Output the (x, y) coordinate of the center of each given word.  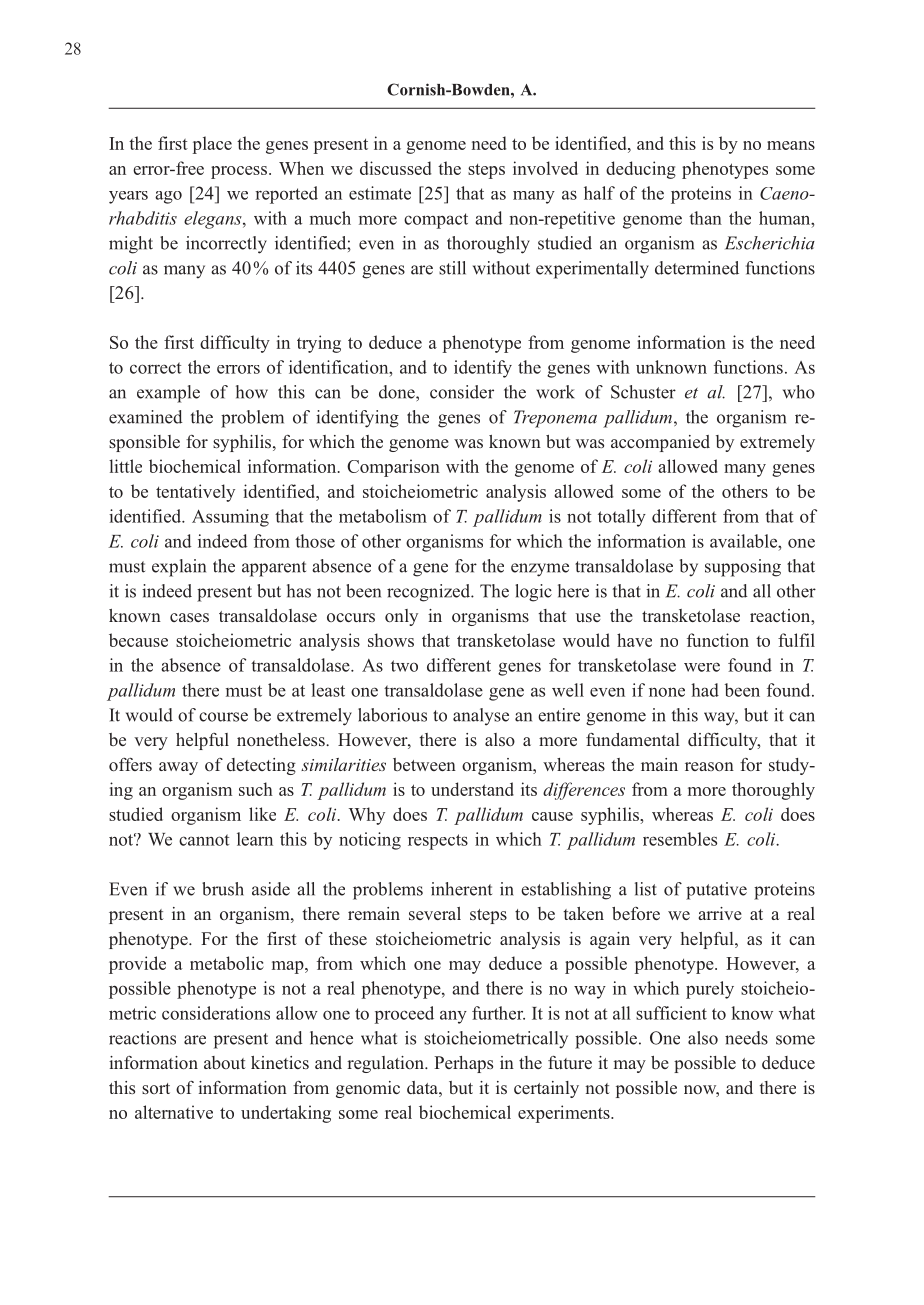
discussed (396, 168)
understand (472, 789)
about (225, 1062)
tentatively (195, 493)
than (705, 218)
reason (709, 766)
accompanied (660, 443)
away (178, 768)
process (240, 172)
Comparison (393, 468)
